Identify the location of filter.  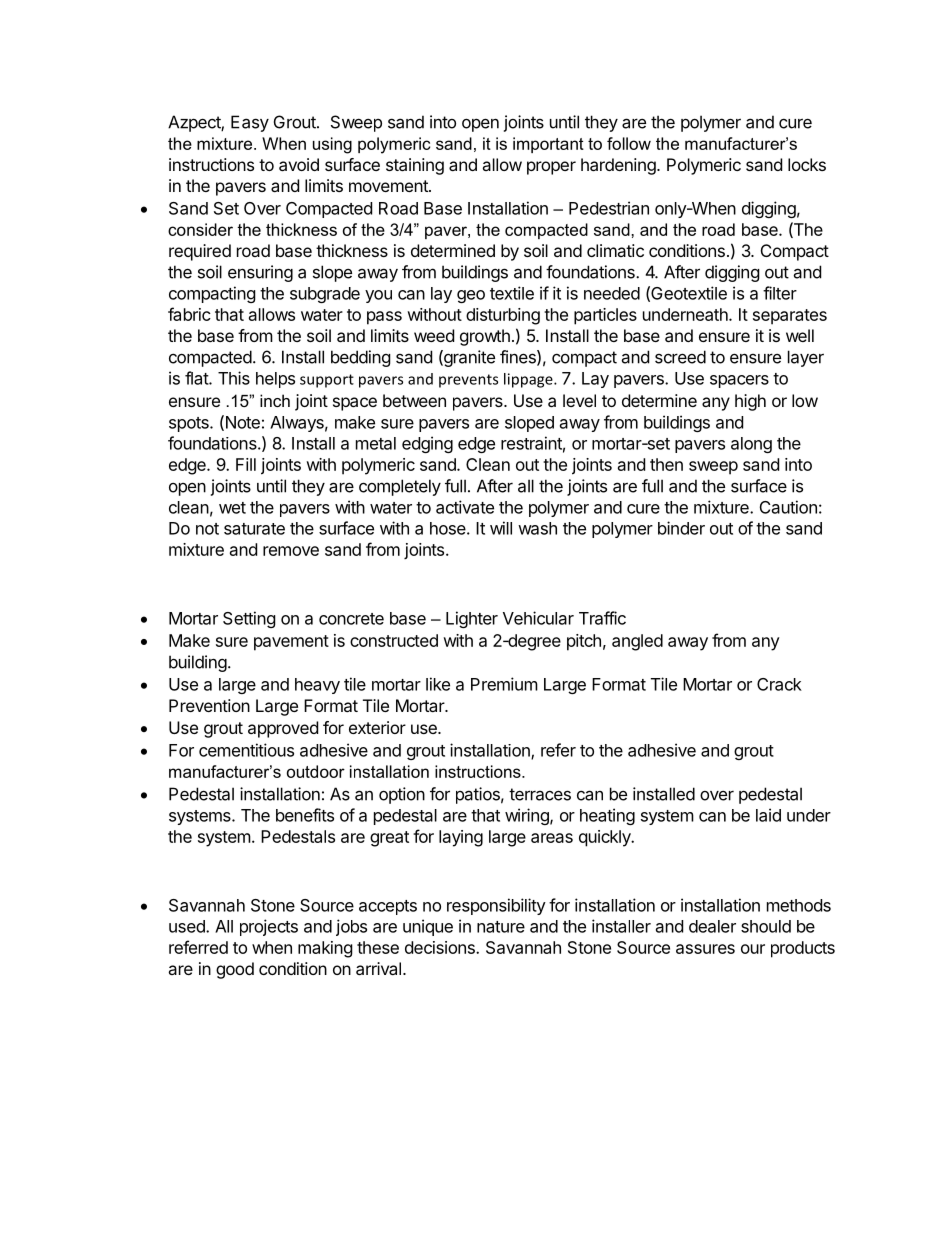
(780, 293).
